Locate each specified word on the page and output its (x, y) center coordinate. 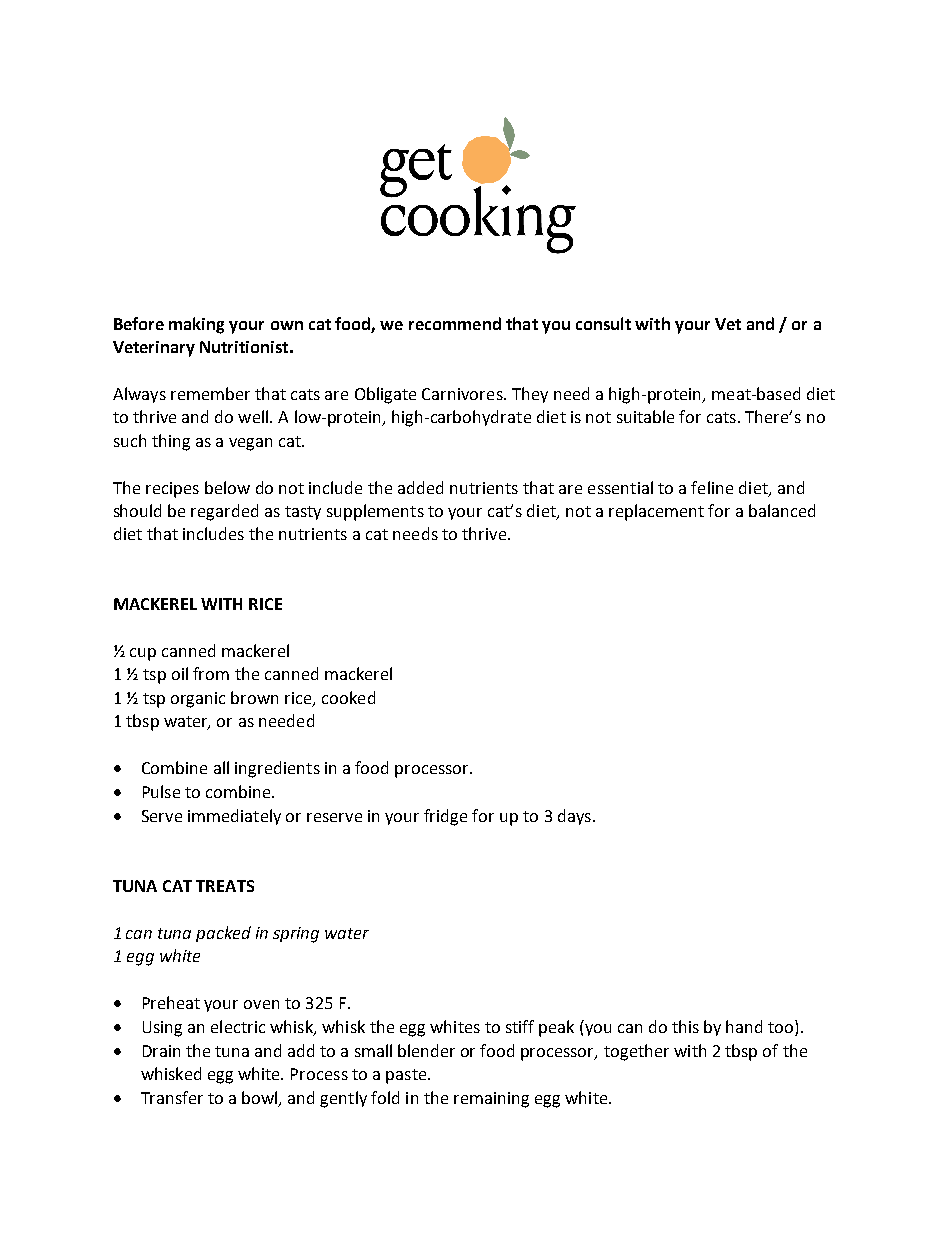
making (196, 325)
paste (407, 1076)
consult (603, 323)
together (636, 1052)
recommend (455, 323)
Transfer (172, 1097)
